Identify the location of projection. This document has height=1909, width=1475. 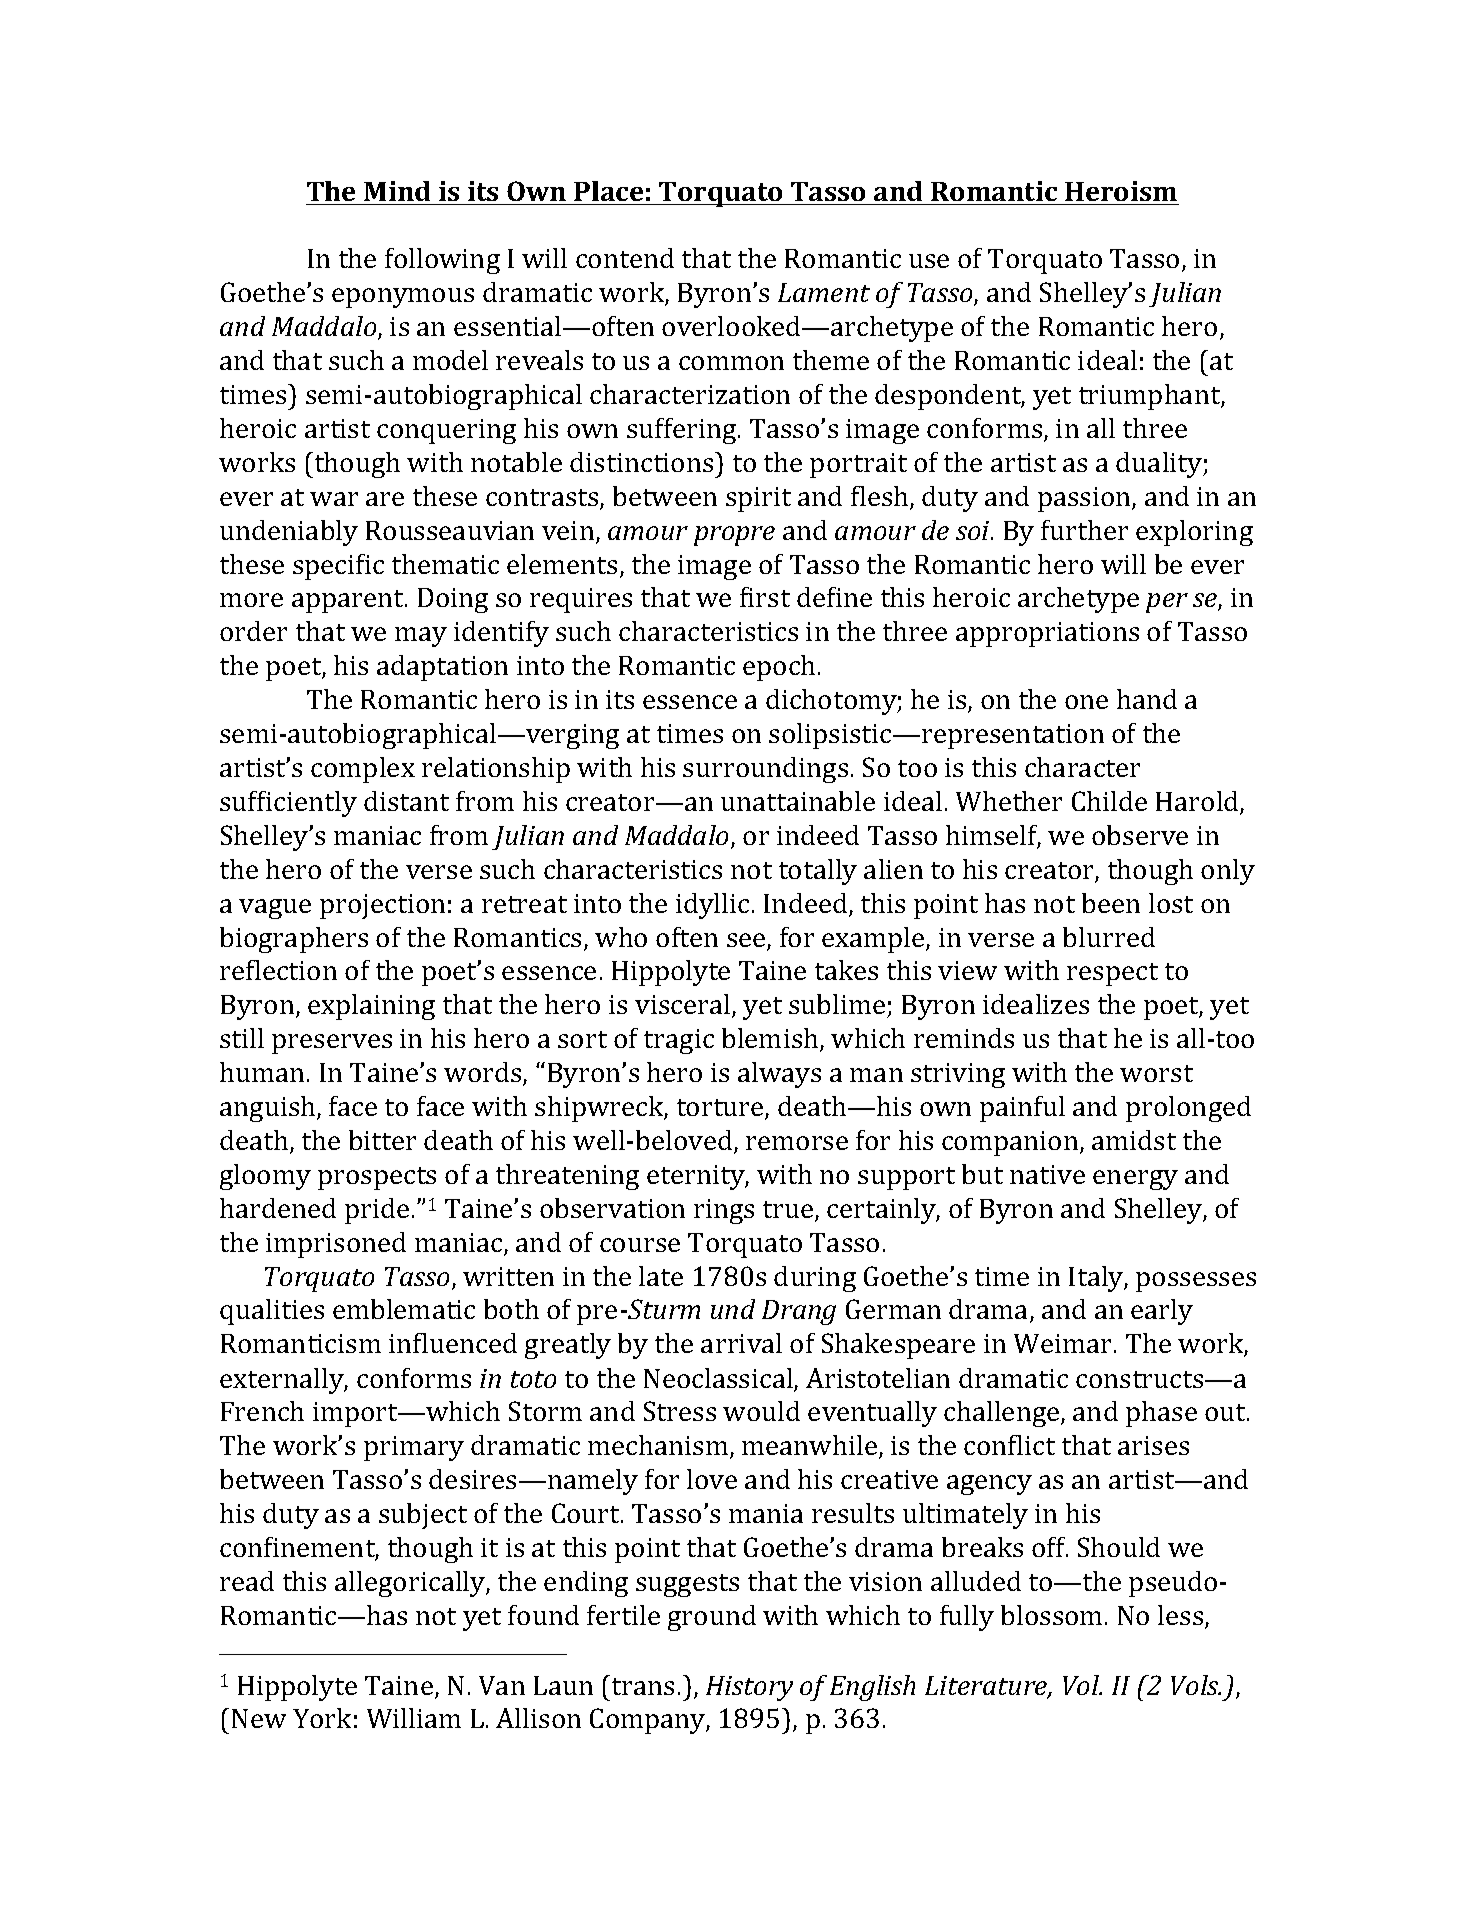
(382, 906).
